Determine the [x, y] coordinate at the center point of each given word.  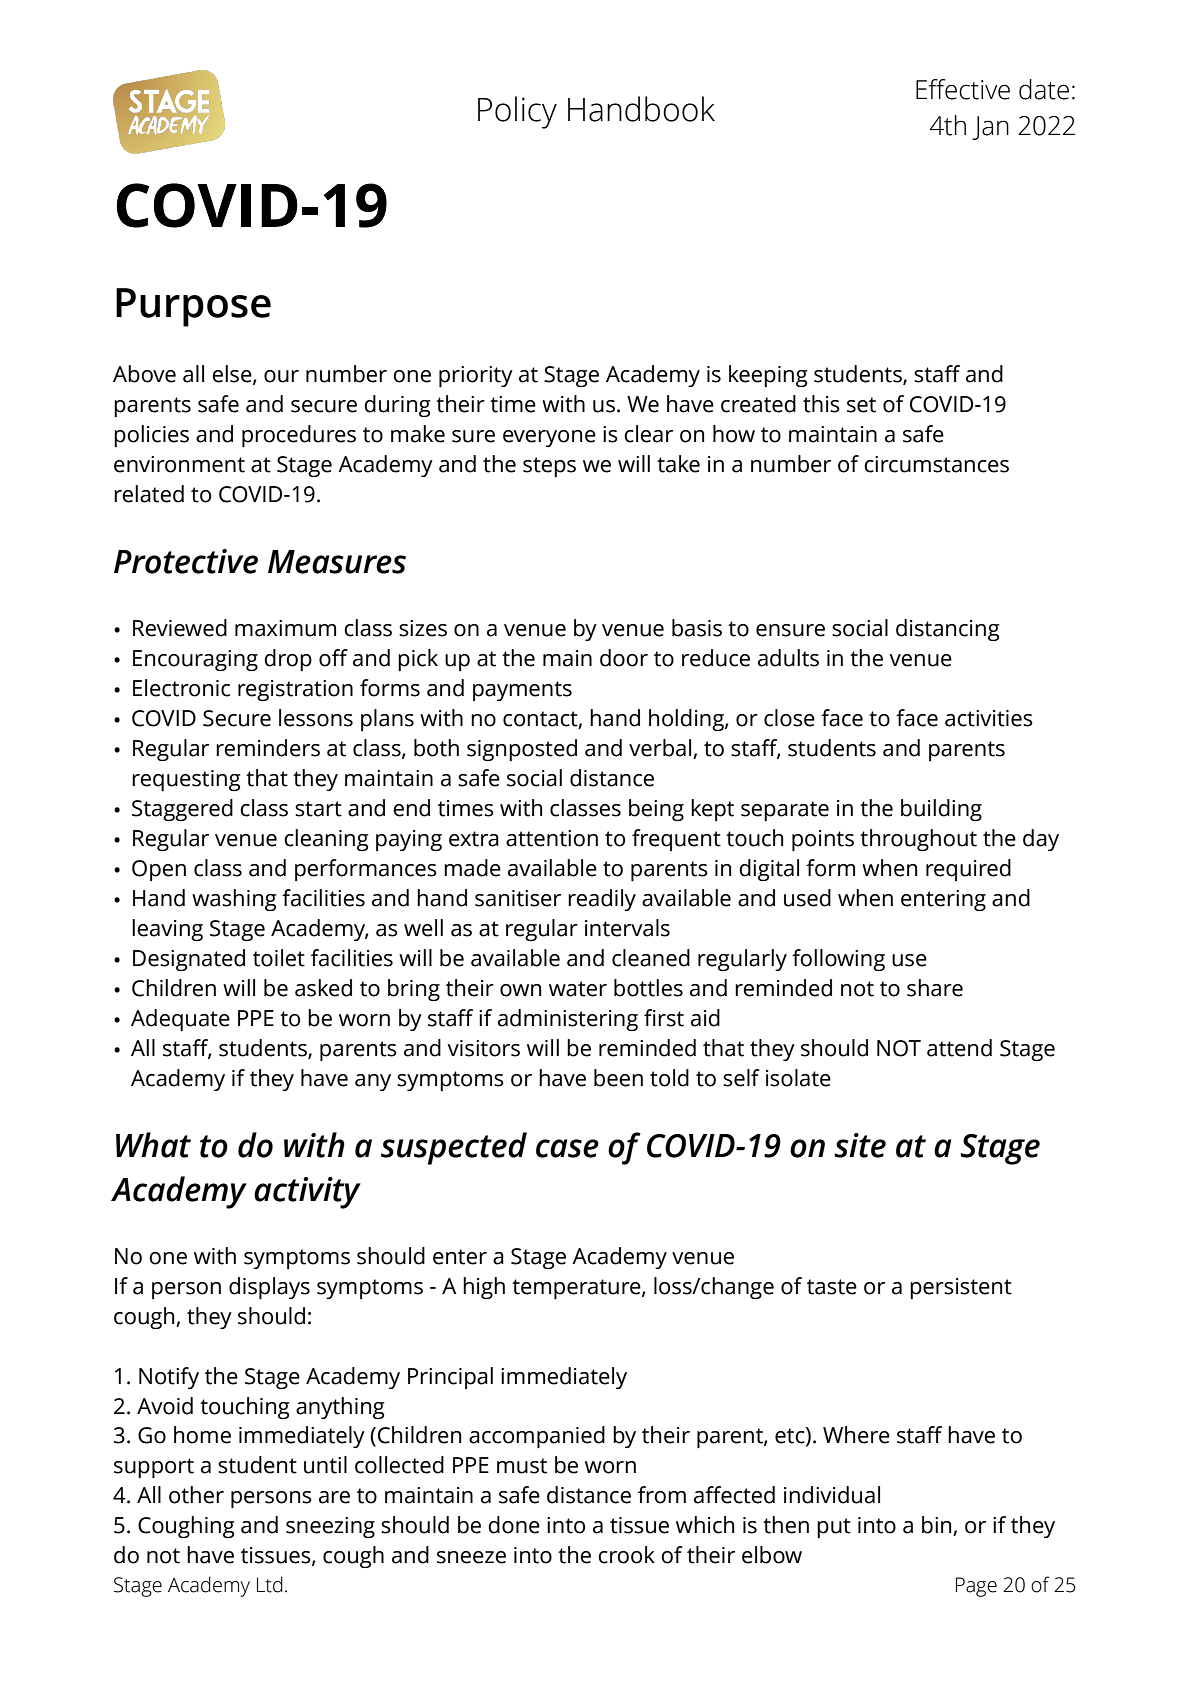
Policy [517, 112]
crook [626, 1555]
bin [938, 1526]
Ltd [270, 1584]
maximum [285, 628]
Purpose [193, 307]
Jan [990, 128]
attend [959, 1048]
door [624, 658]
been [618, 1078]
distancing [948, 630]
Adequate [180, 1020]
